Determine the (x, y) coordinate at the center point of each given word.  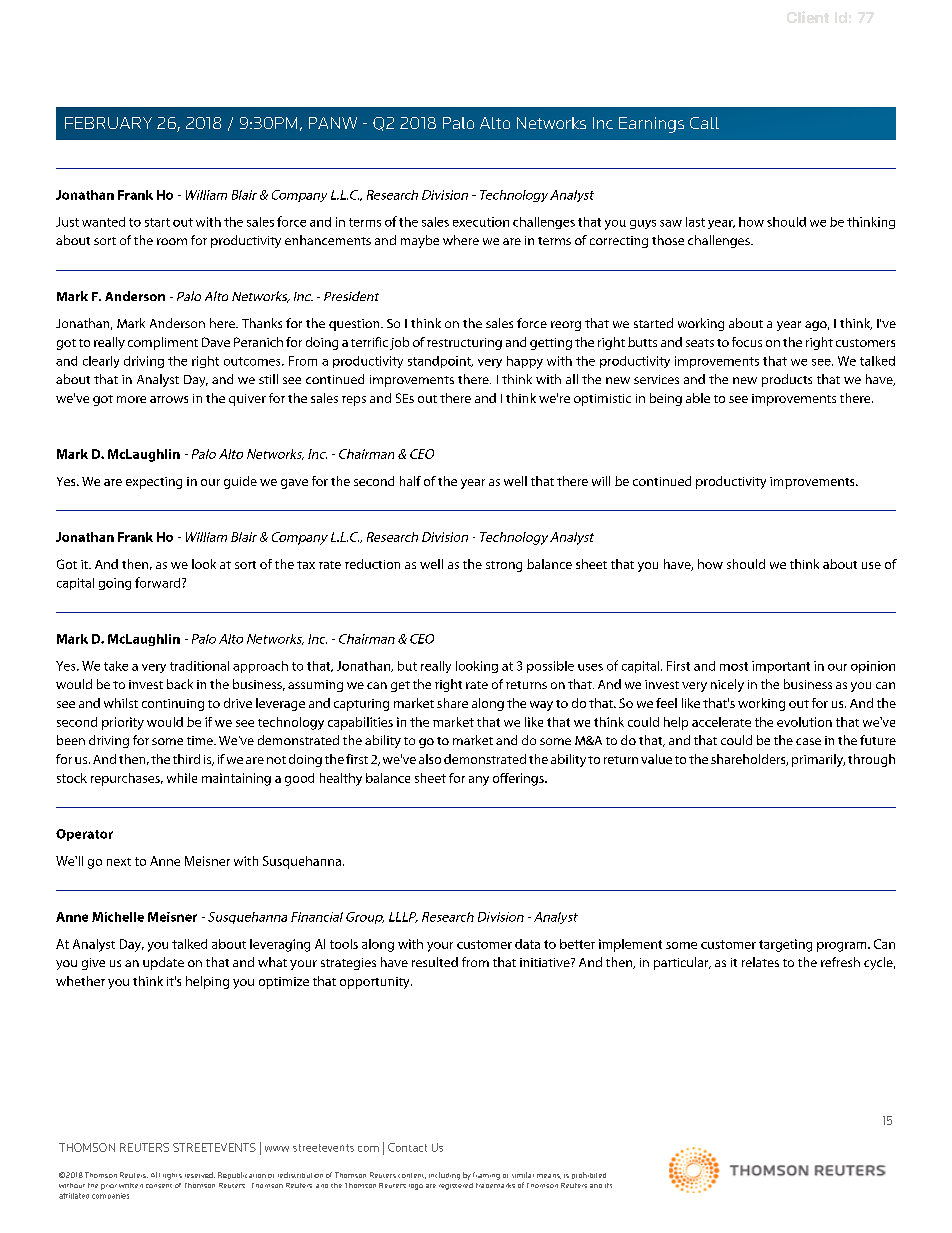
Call (704, 123)
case (808, 741)
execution (481, 222)
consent (159, 1186)
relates (760, 962)
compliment (163, 343)
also (430, 759)
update (163, 963)
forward (159, 582)
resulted (435, 962)
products (787, 380)
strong (504, 566)
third (186, 759)
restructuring (464, 344)
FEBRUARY (108, 123)
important (781, 667)
